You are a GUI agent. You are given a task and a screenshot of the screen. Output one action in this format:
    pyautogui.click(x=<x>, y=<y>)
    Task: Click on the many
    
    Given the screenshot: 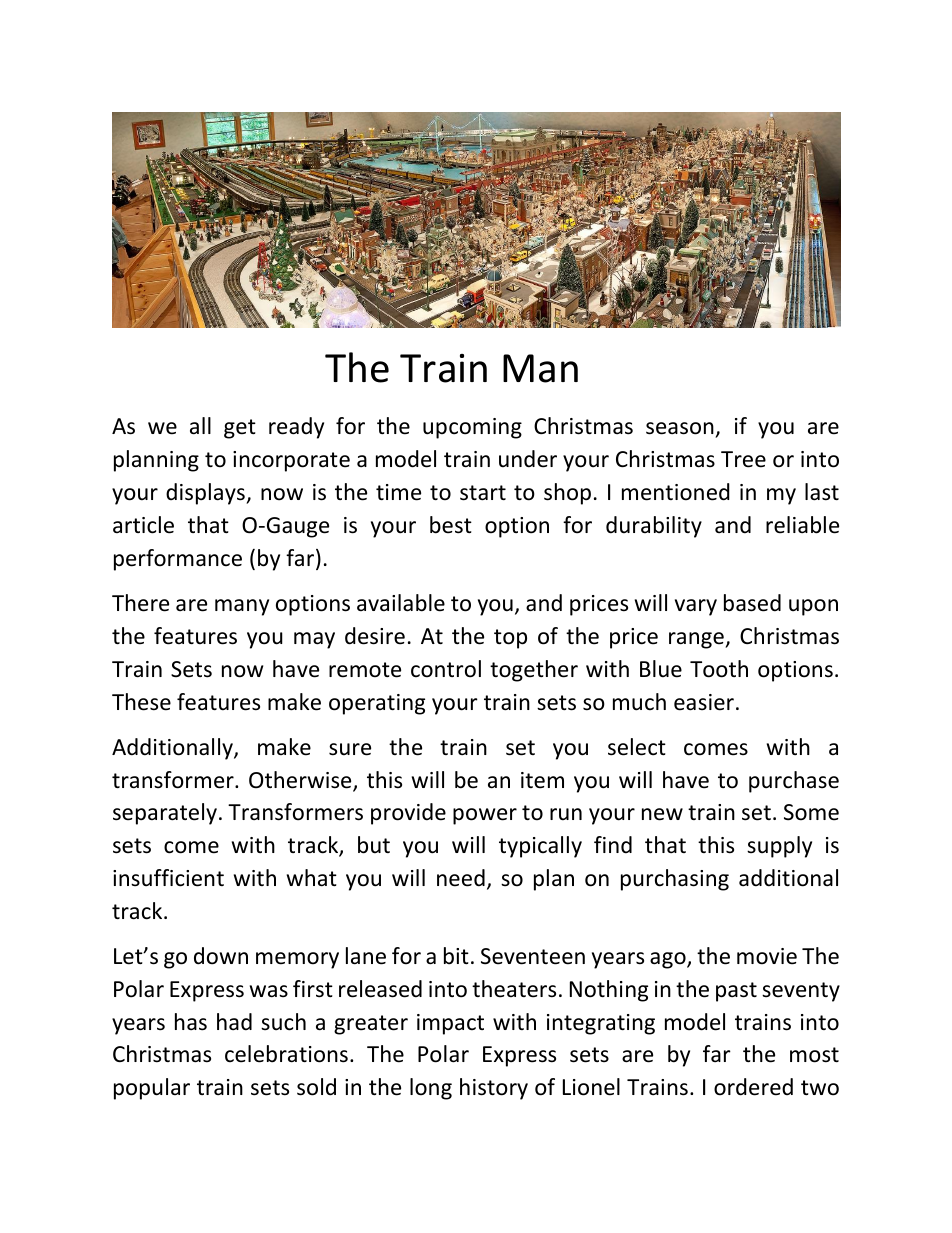 What is the action you would take?
    pyautogui.click(x=242, y=607)
